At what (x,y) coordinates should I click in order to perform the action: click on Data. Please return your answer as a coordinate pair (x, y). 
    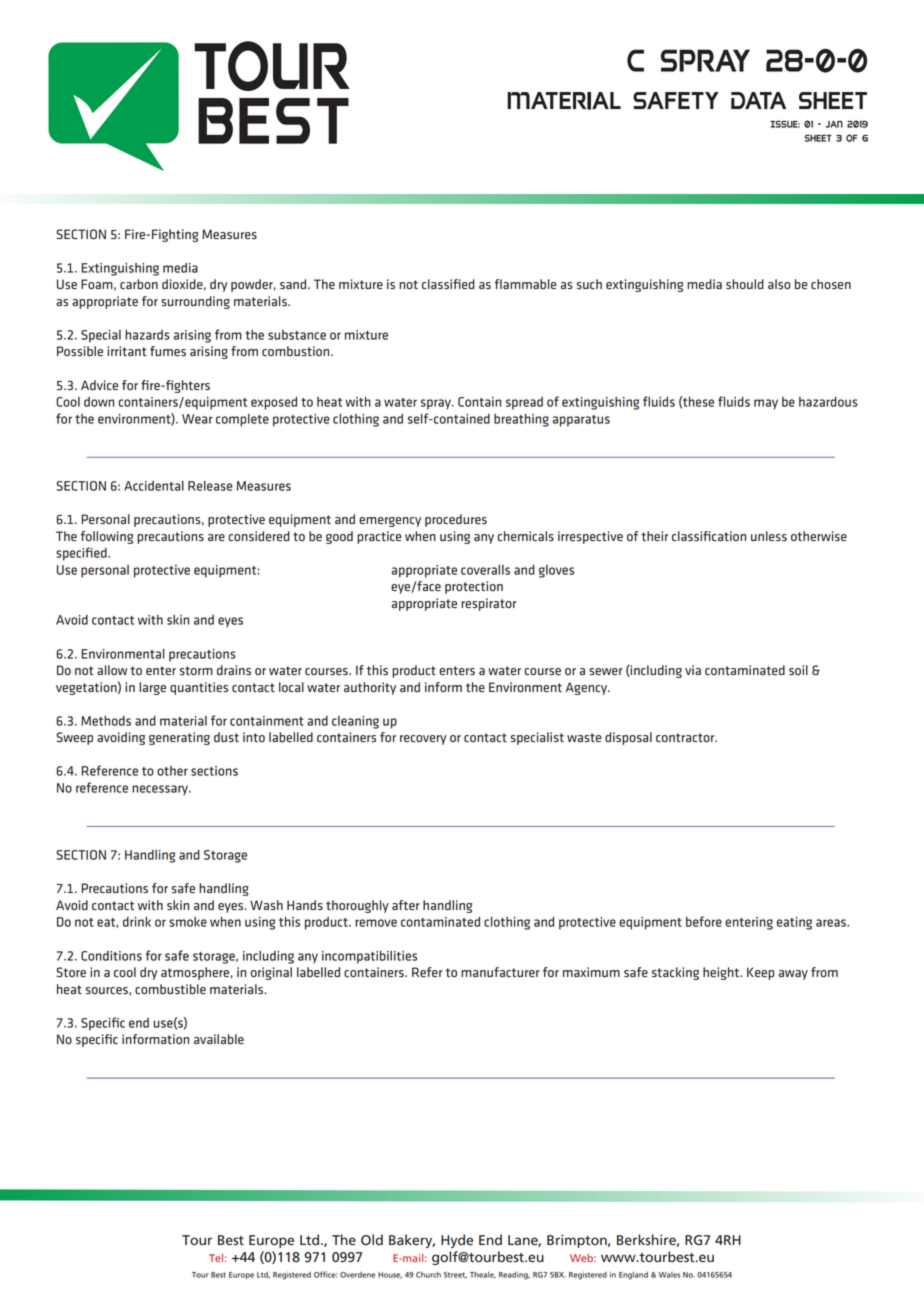
    Looking at the image, I should click on (758, 100).
